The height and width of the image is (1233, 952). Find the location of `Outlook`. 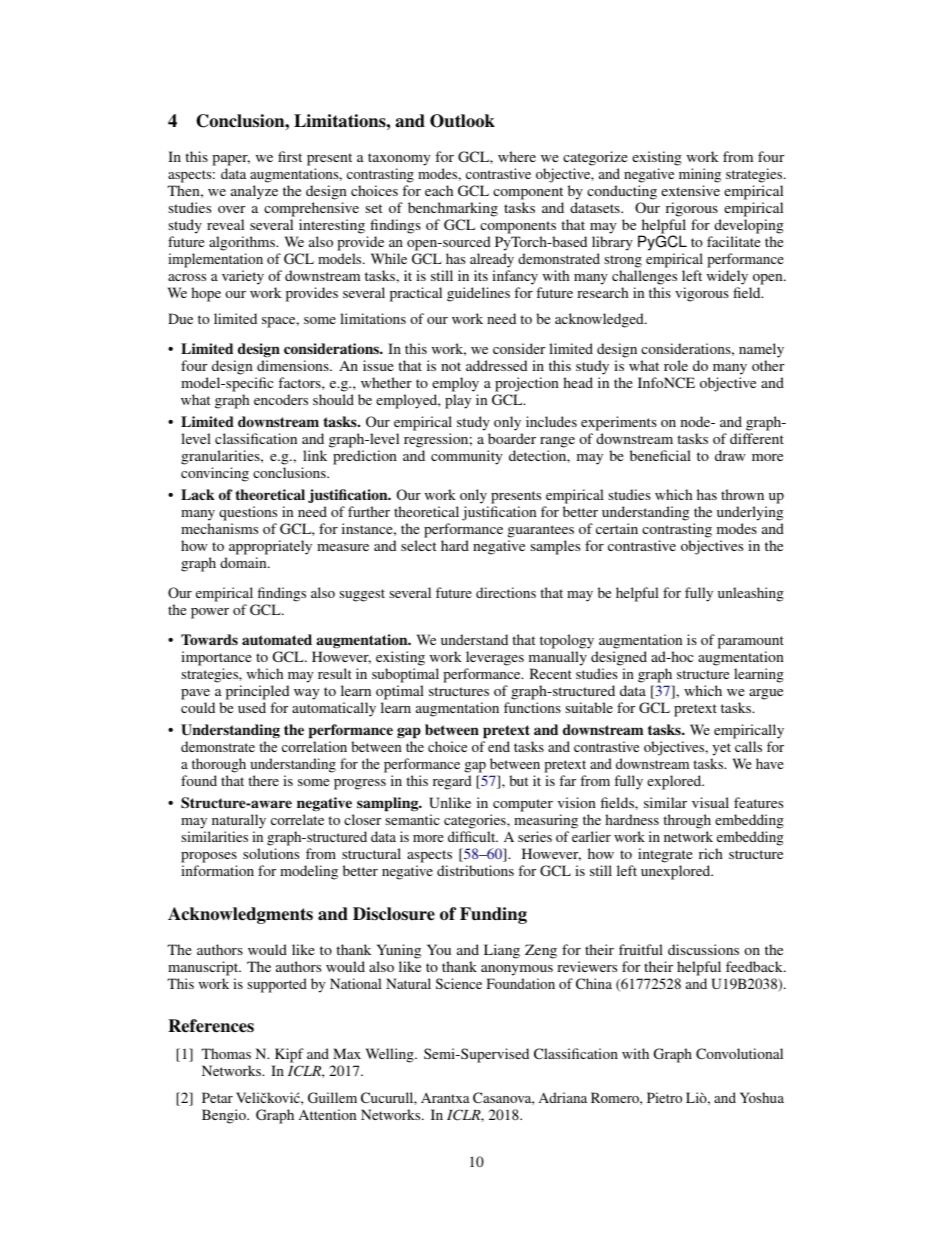

Outlook is located at coordinates (462, 121).
